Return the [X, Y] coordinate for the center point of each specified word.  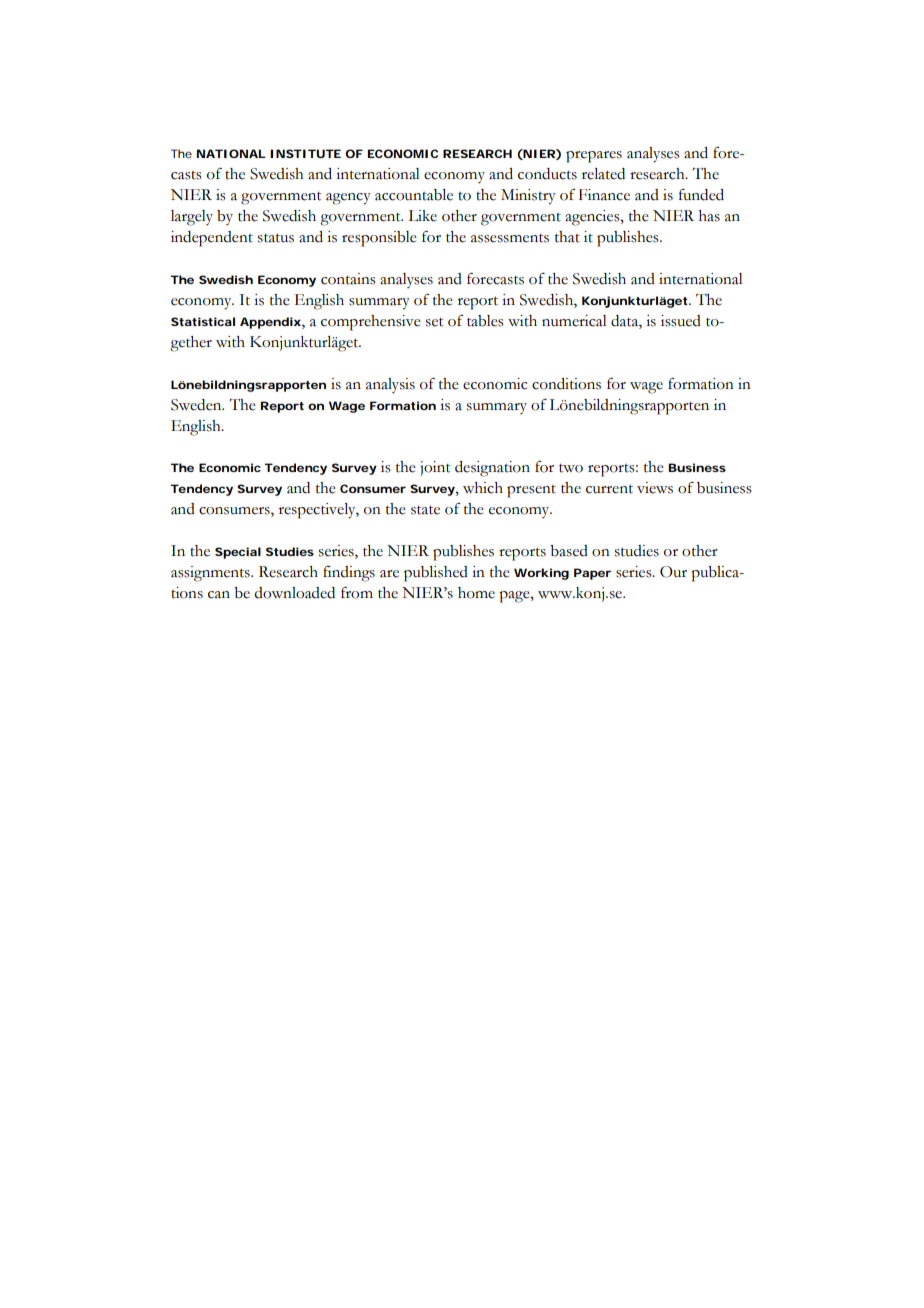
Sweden [197, 405]
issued [681, 321]
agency [348, 199]
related [603, 174]
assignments [211, 574]
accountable [414, 195]
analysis [390, 385]
